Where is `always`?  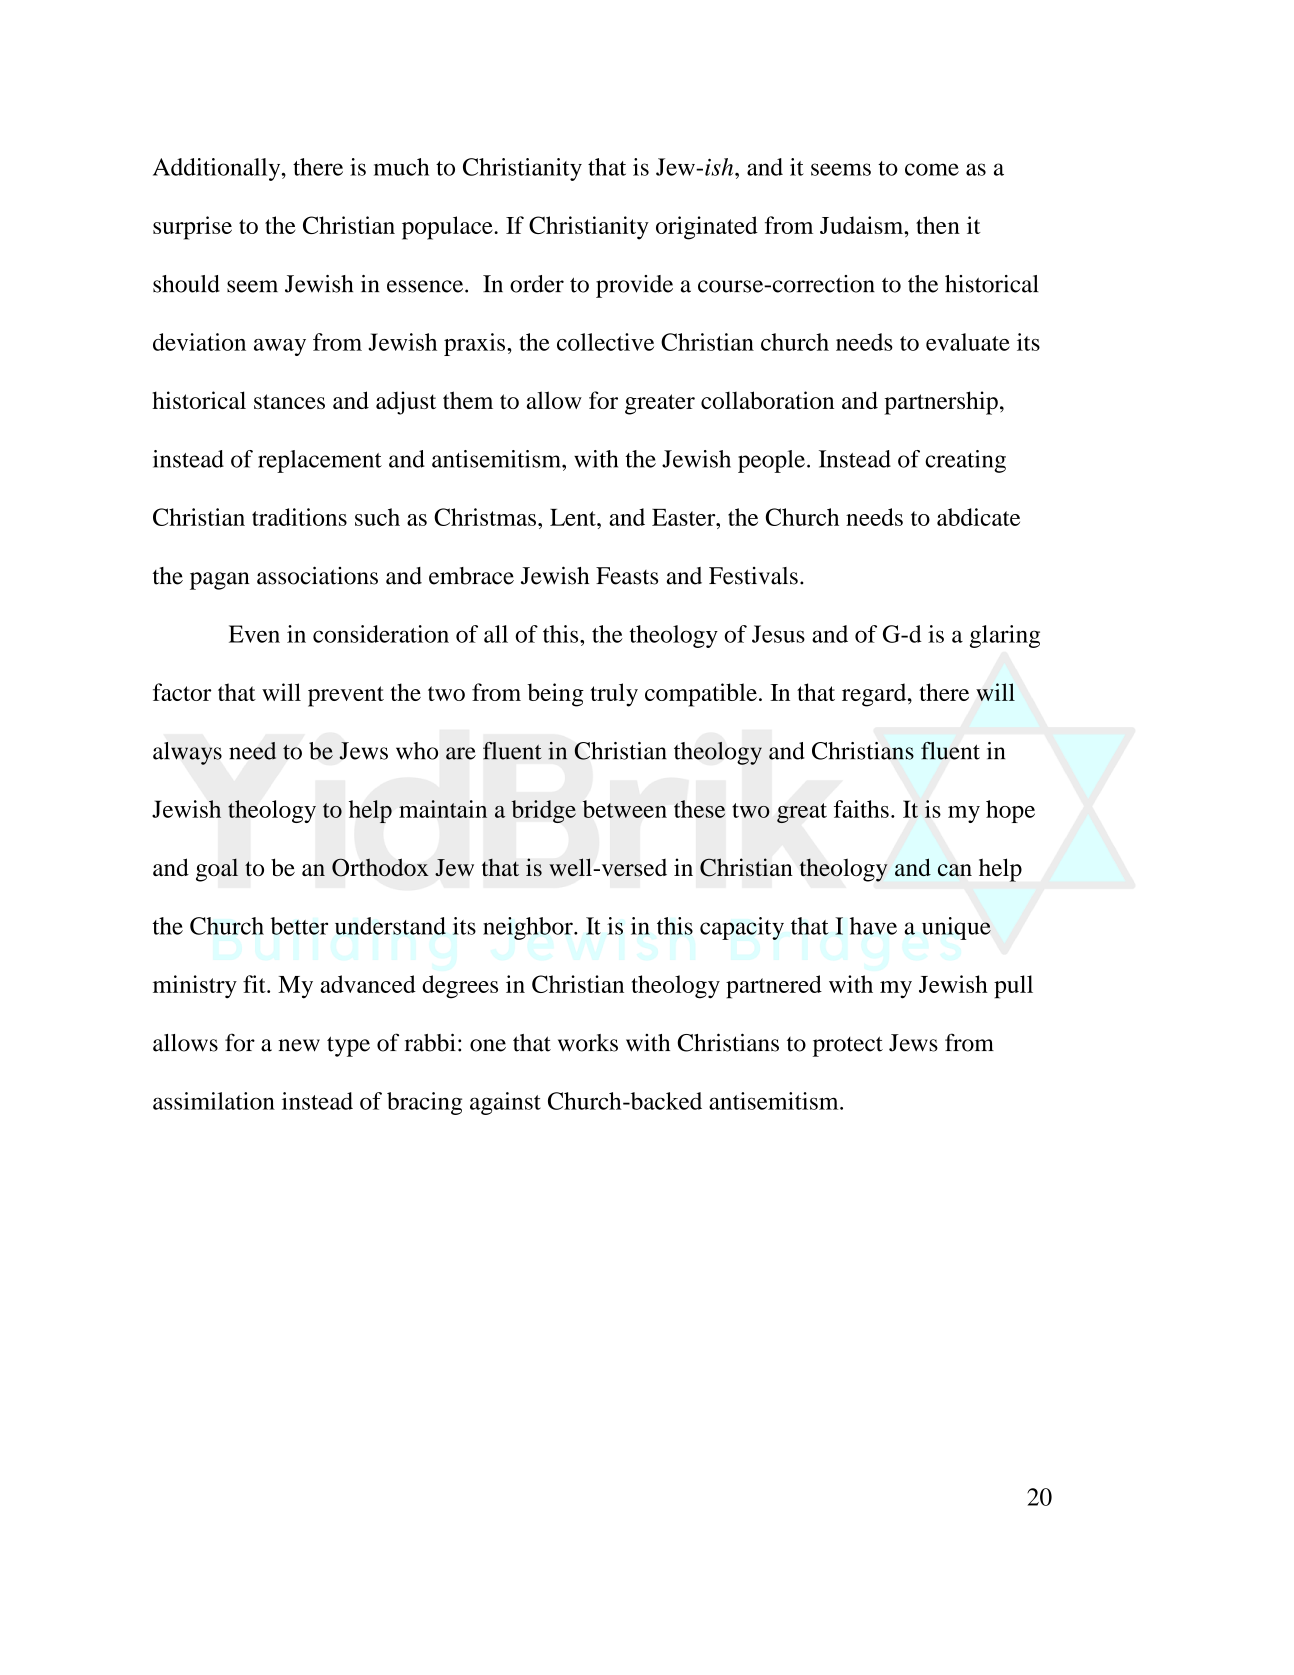
always is located at coordinates (187, 753).
